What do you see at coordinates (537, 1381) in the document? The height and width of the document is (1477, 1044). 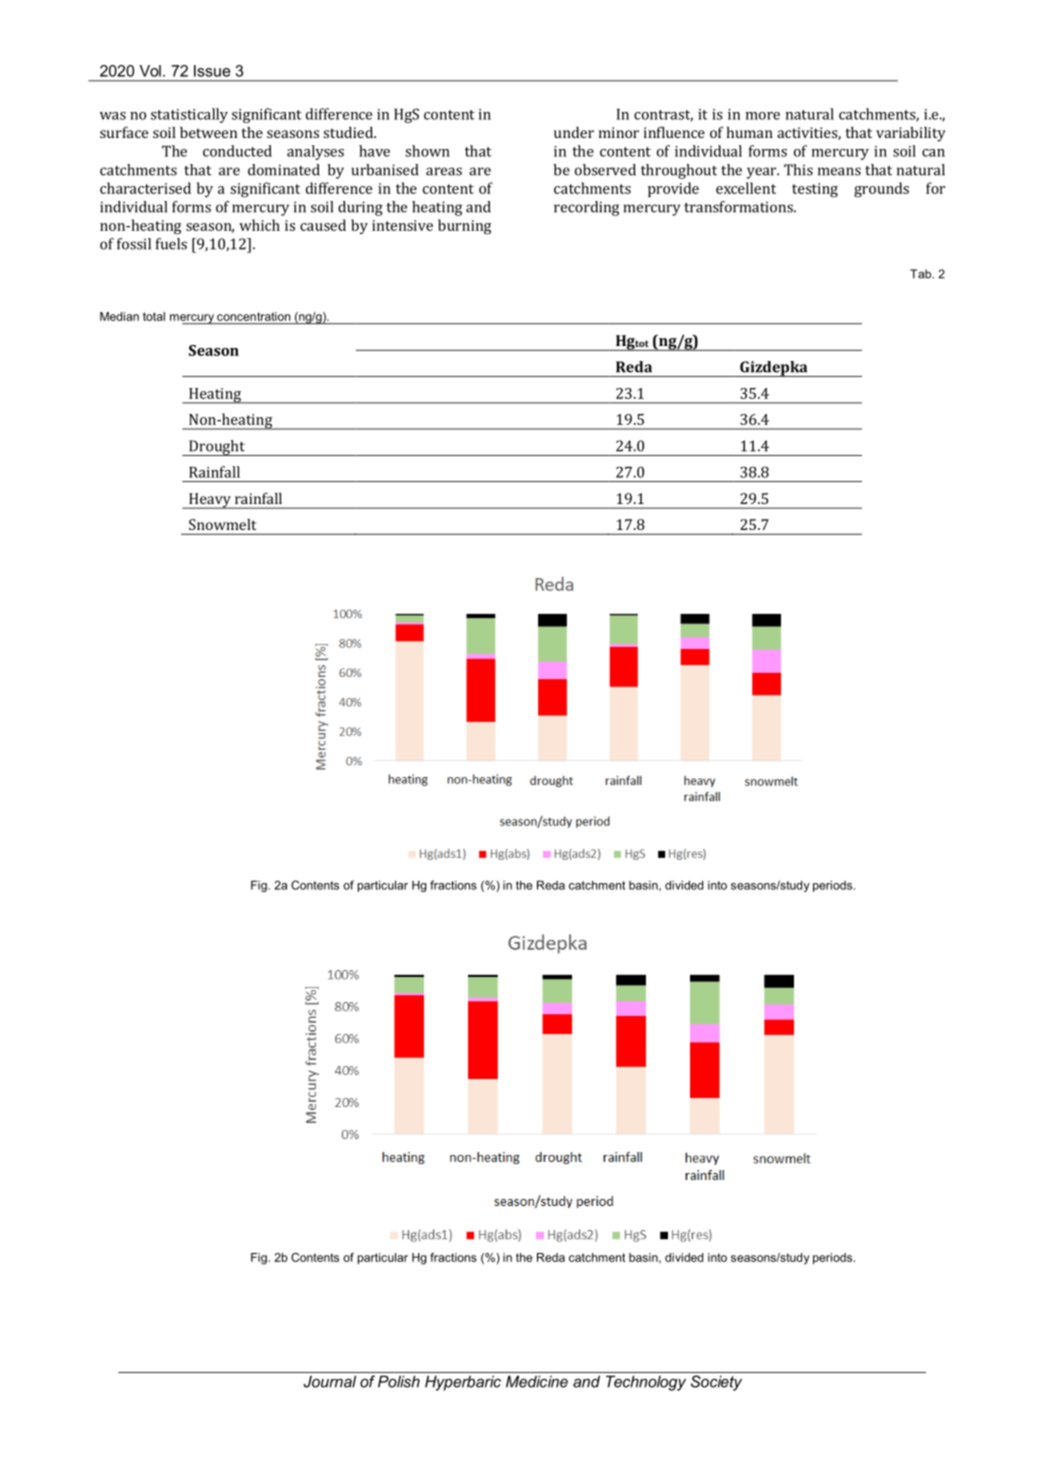 I see `Medicine` at bounding box center [537, 1381].
